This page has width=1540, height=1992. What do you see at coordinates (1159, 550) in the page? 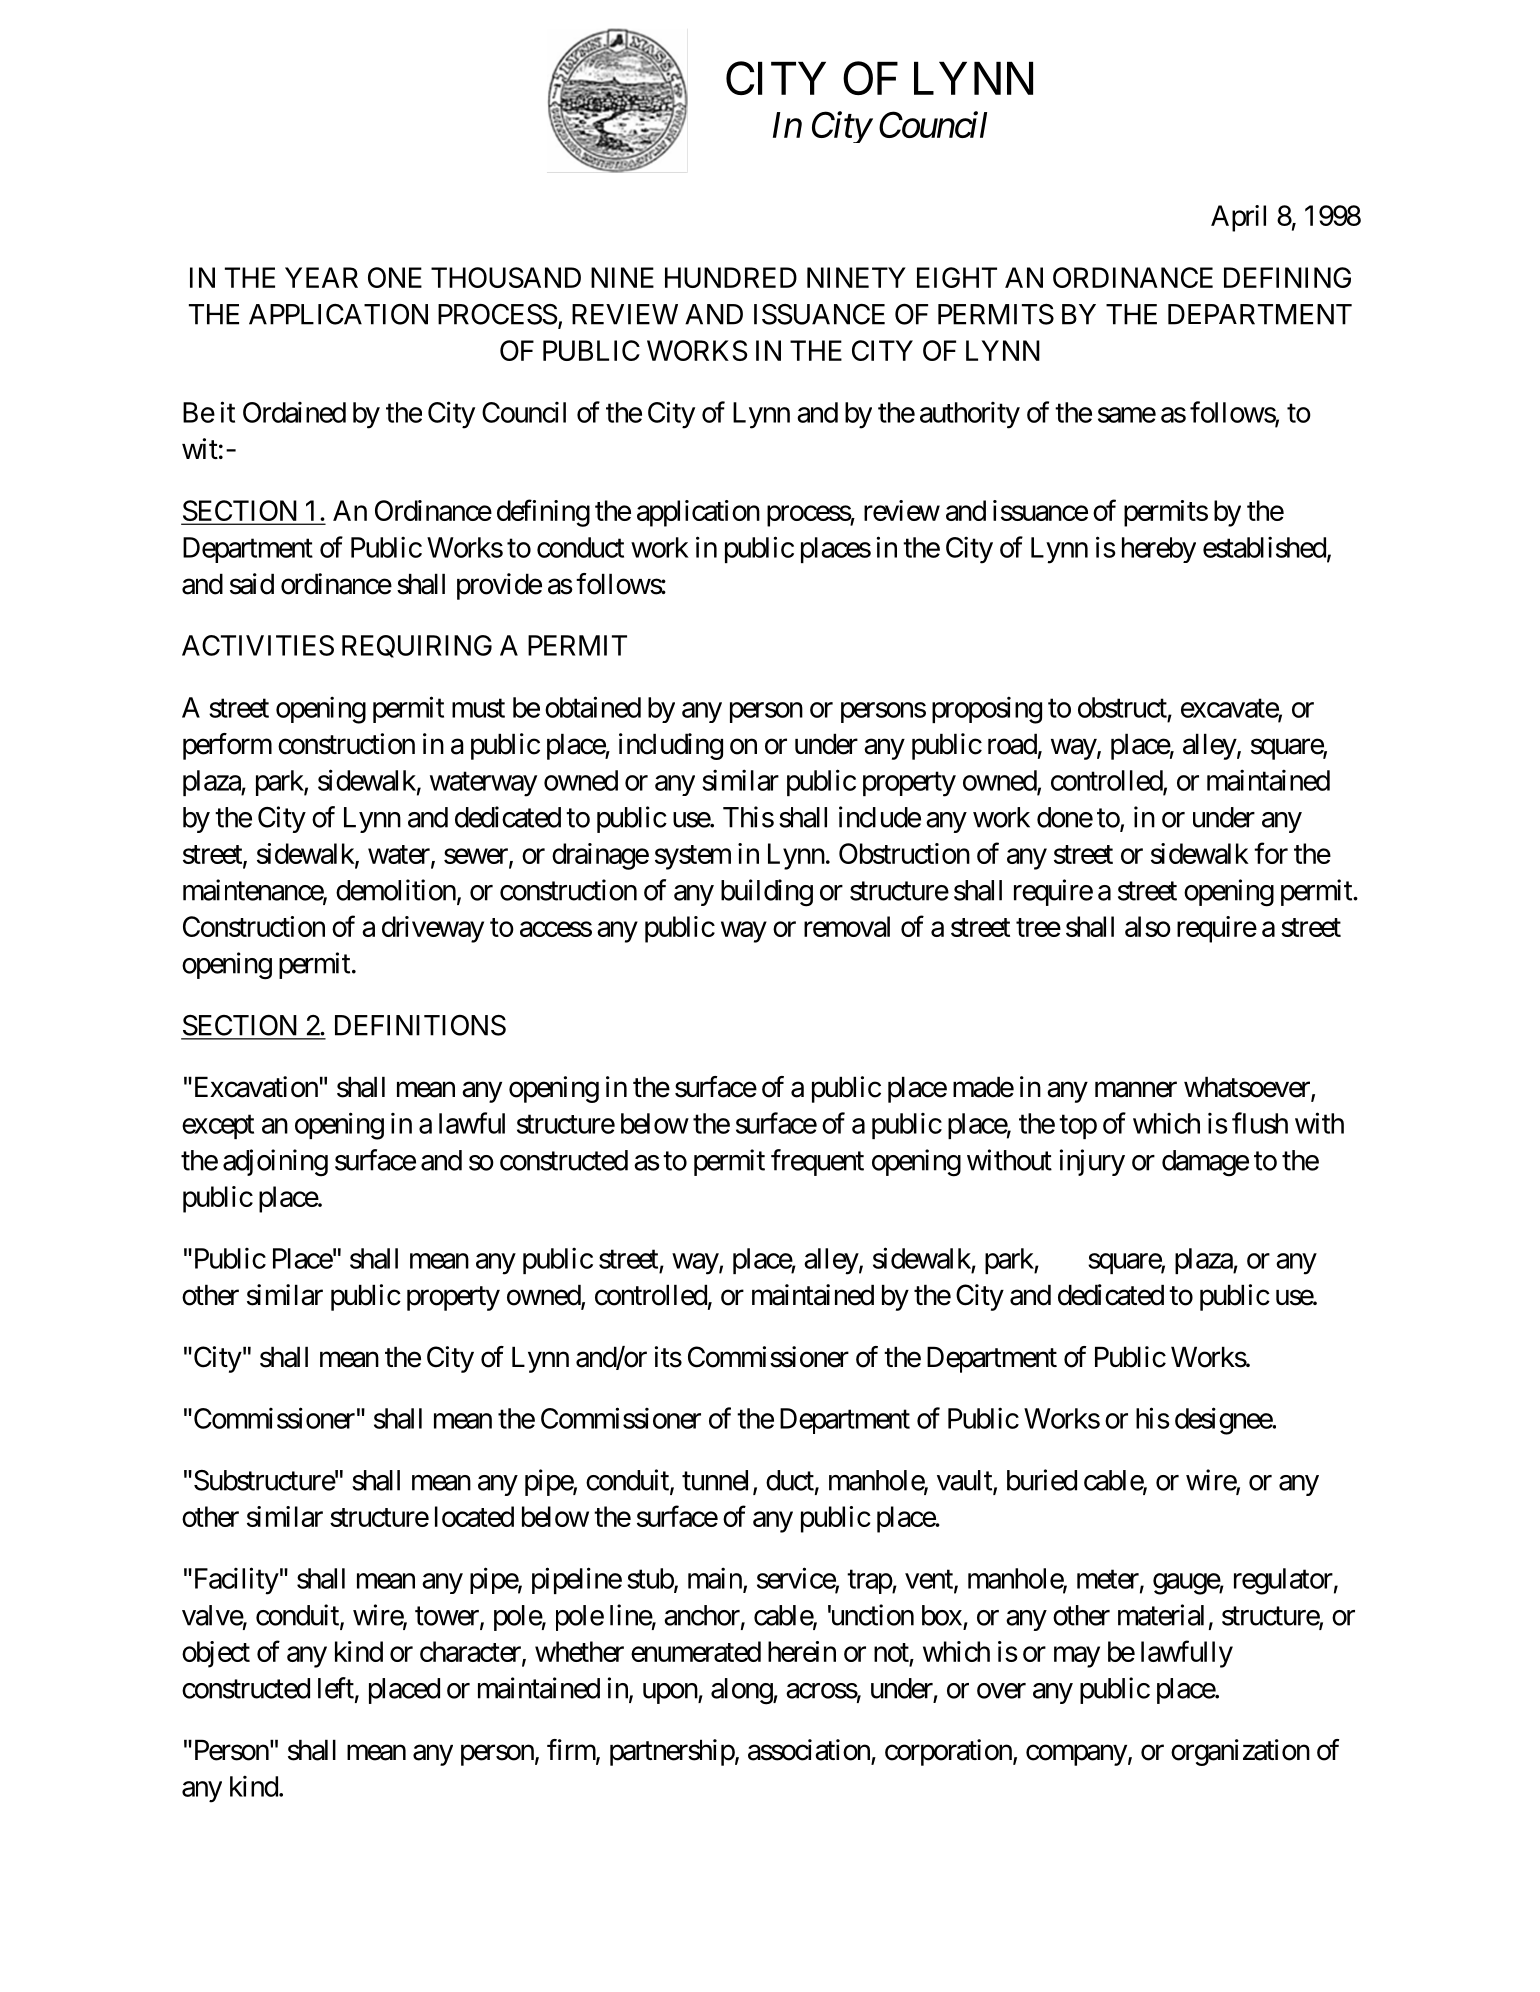
I see `hereby` at bounding box center [1159, 550].
